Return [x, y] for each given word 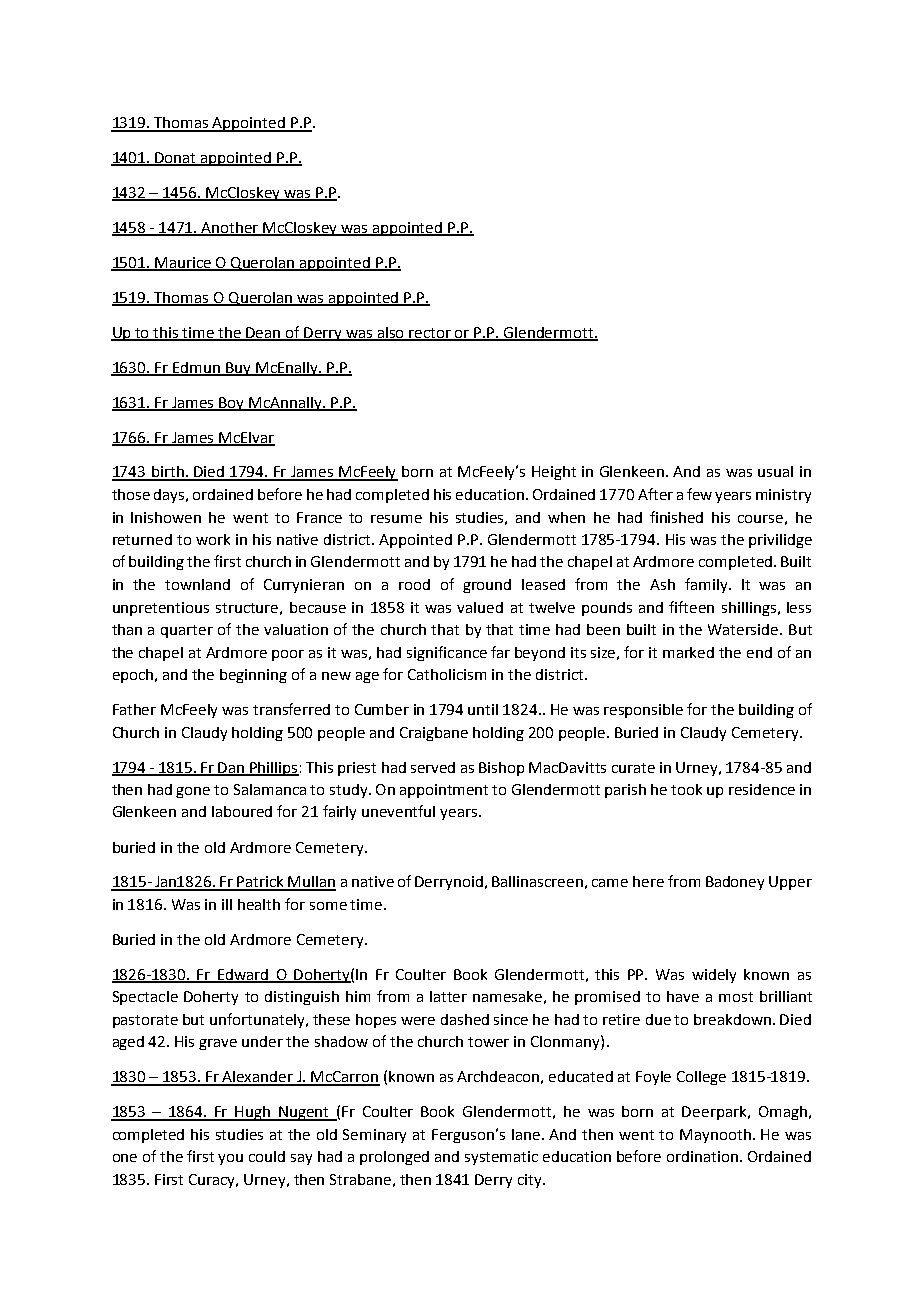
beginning [253, 676]
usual [775, 471]
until [483, 709]
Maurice [183, 264]
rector [431, 334]
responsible [643, 711]
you [230, 1159]
